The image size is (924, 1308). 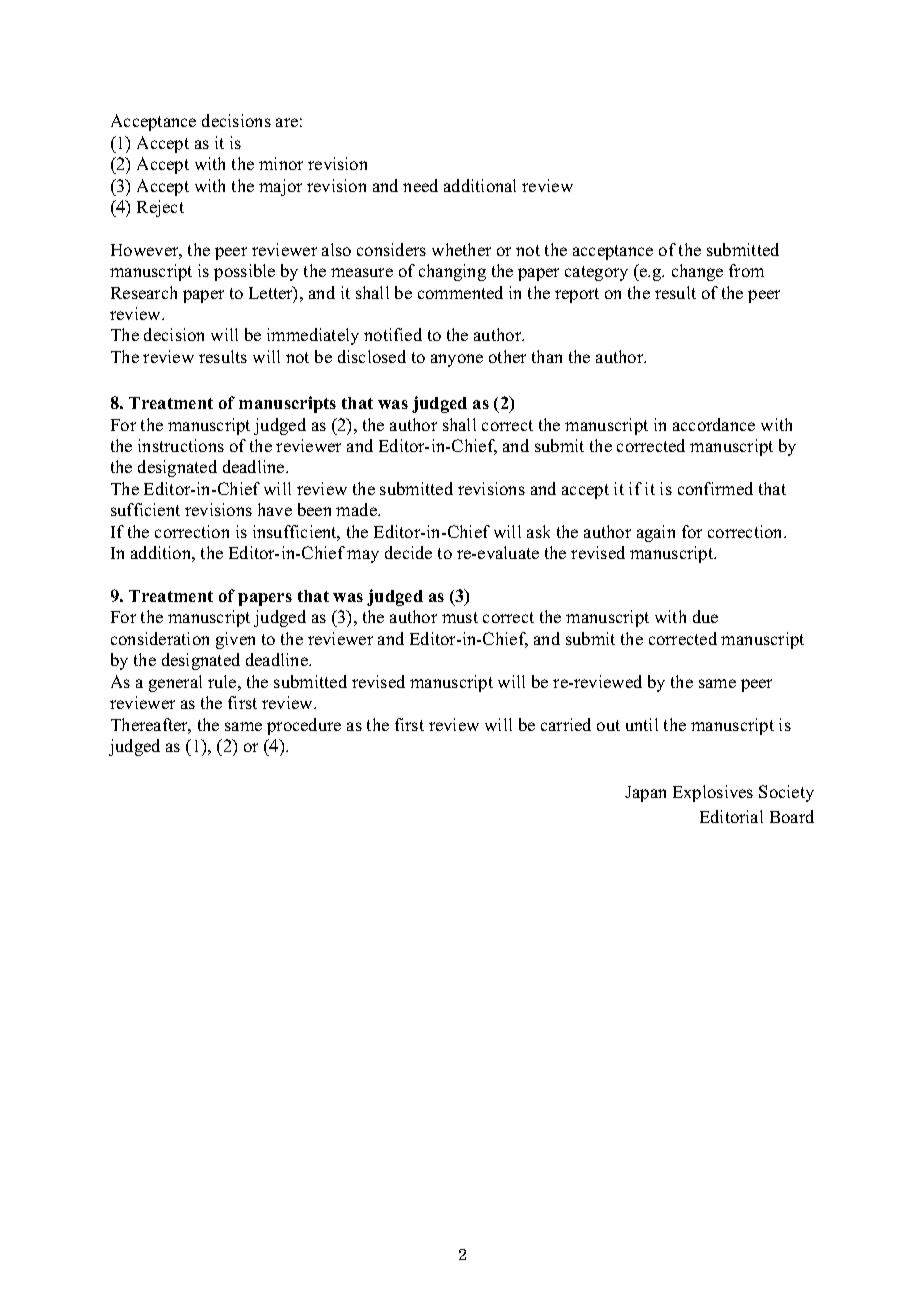 What do you see at coordinates (235, 640) in the image?
I see `given` at bounding box center [235, 640].
